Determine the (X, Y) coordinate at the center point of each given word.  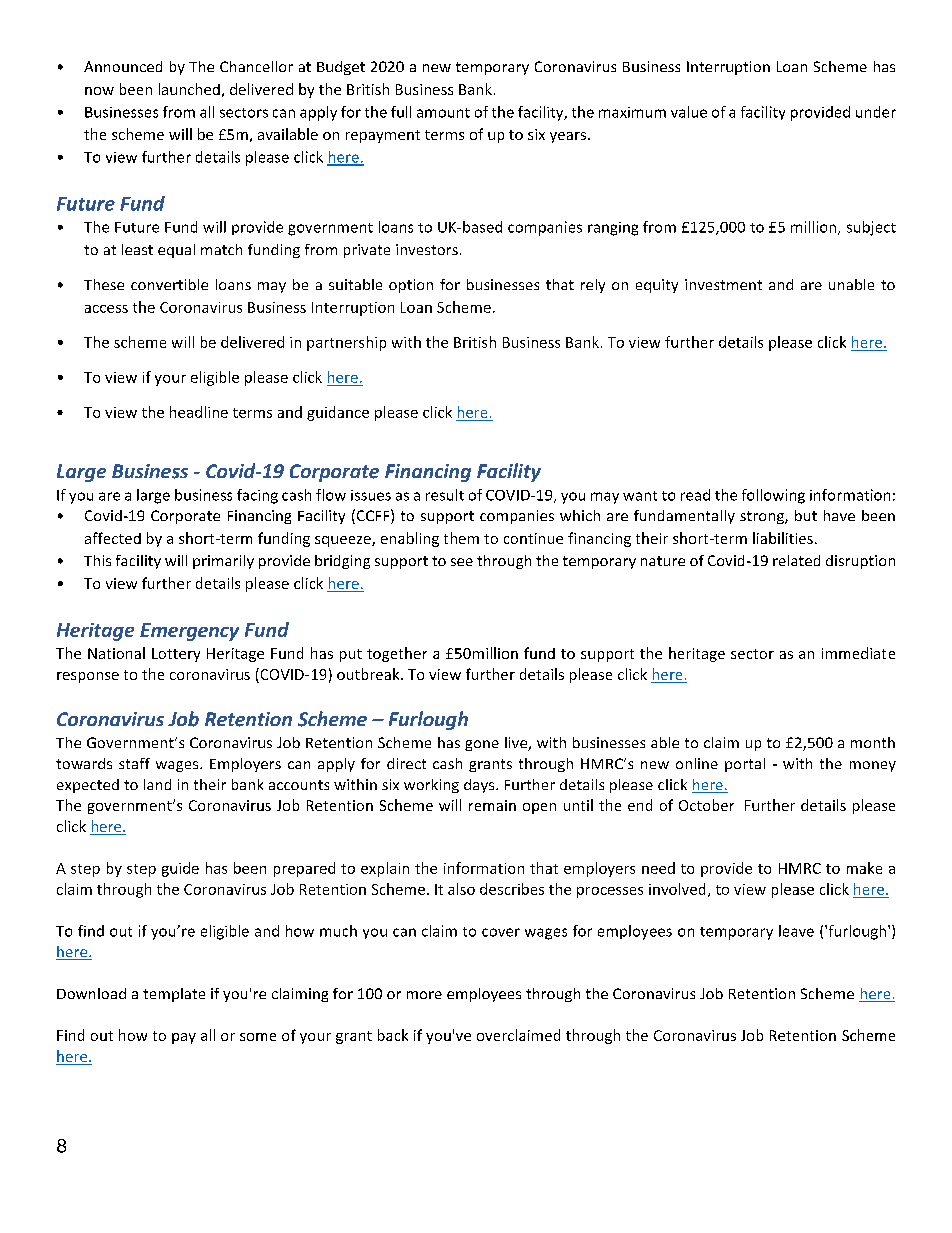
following (773, 496)
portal (745, 765)
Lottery (176, 655)
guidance (338, 413)
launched (189, 89)
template (174, 995)
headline (199, 412)
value (689, 112)
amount (443, 113)
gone (482, 745)
